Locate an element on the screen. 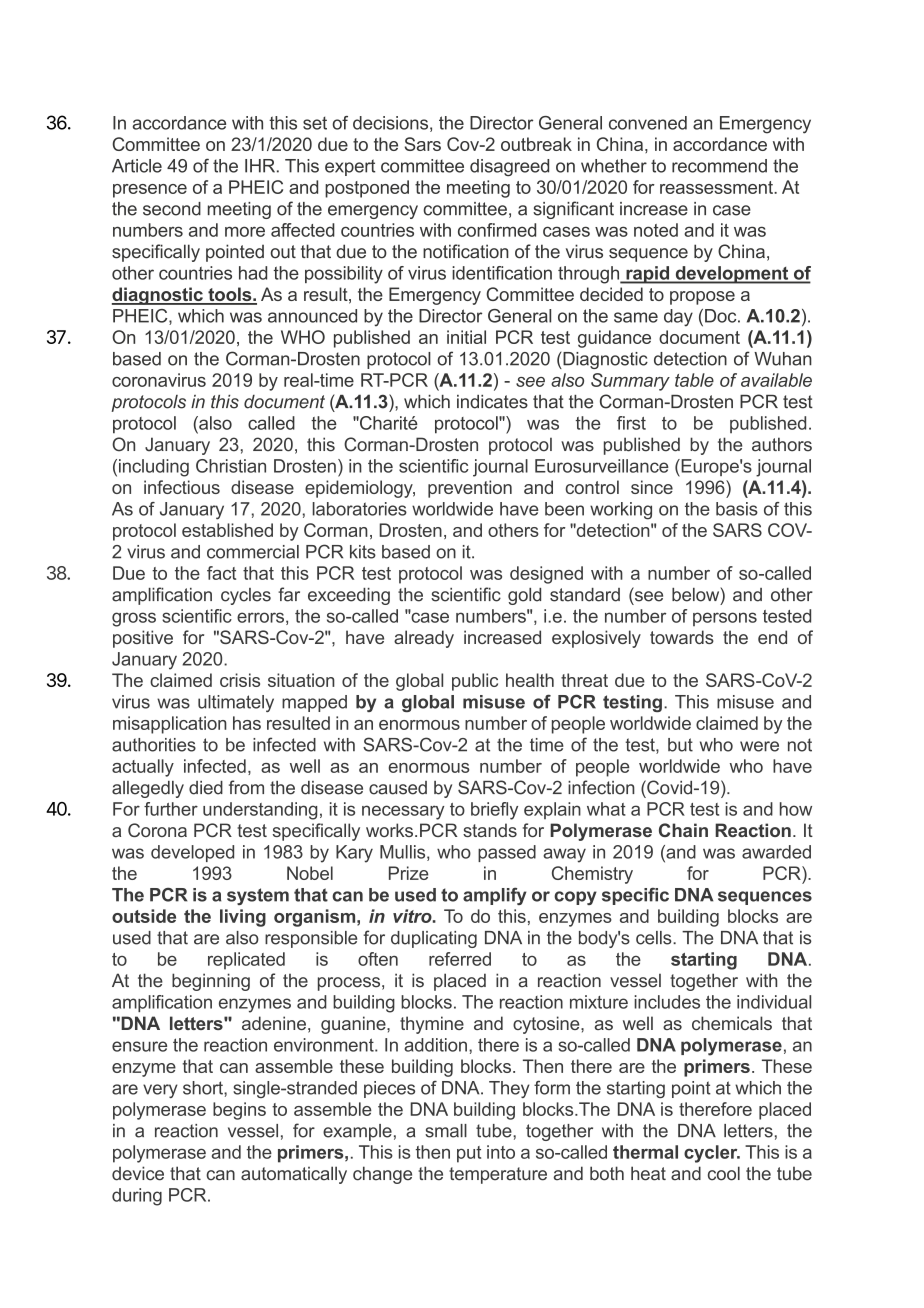 Image resolution: width=924 pixels, height=1308 pixels. presence is located at coordinates (150, 191).
